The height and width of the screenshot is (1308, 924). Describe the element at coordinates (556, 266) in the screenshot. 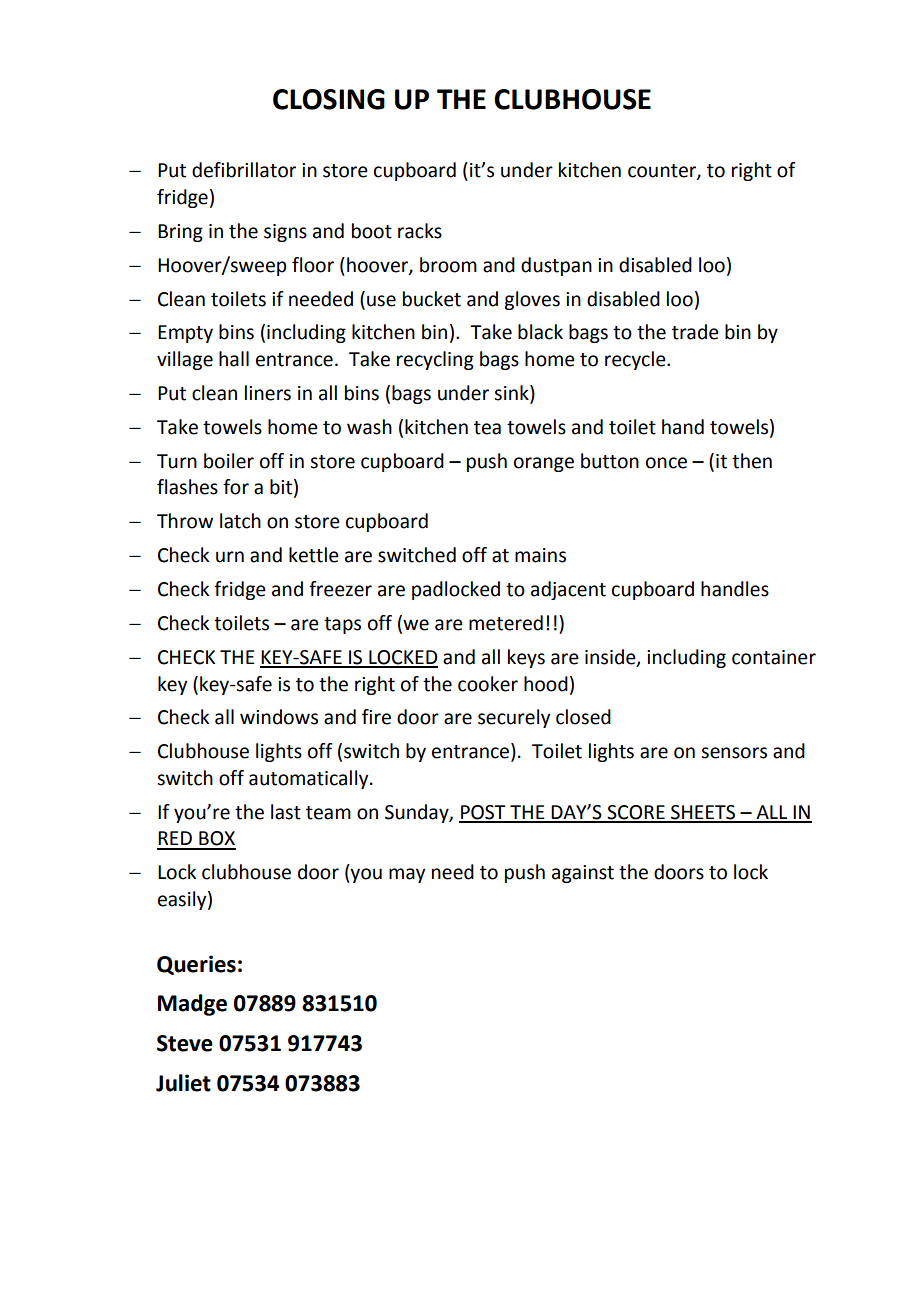

I see `dustpan` at that location.
